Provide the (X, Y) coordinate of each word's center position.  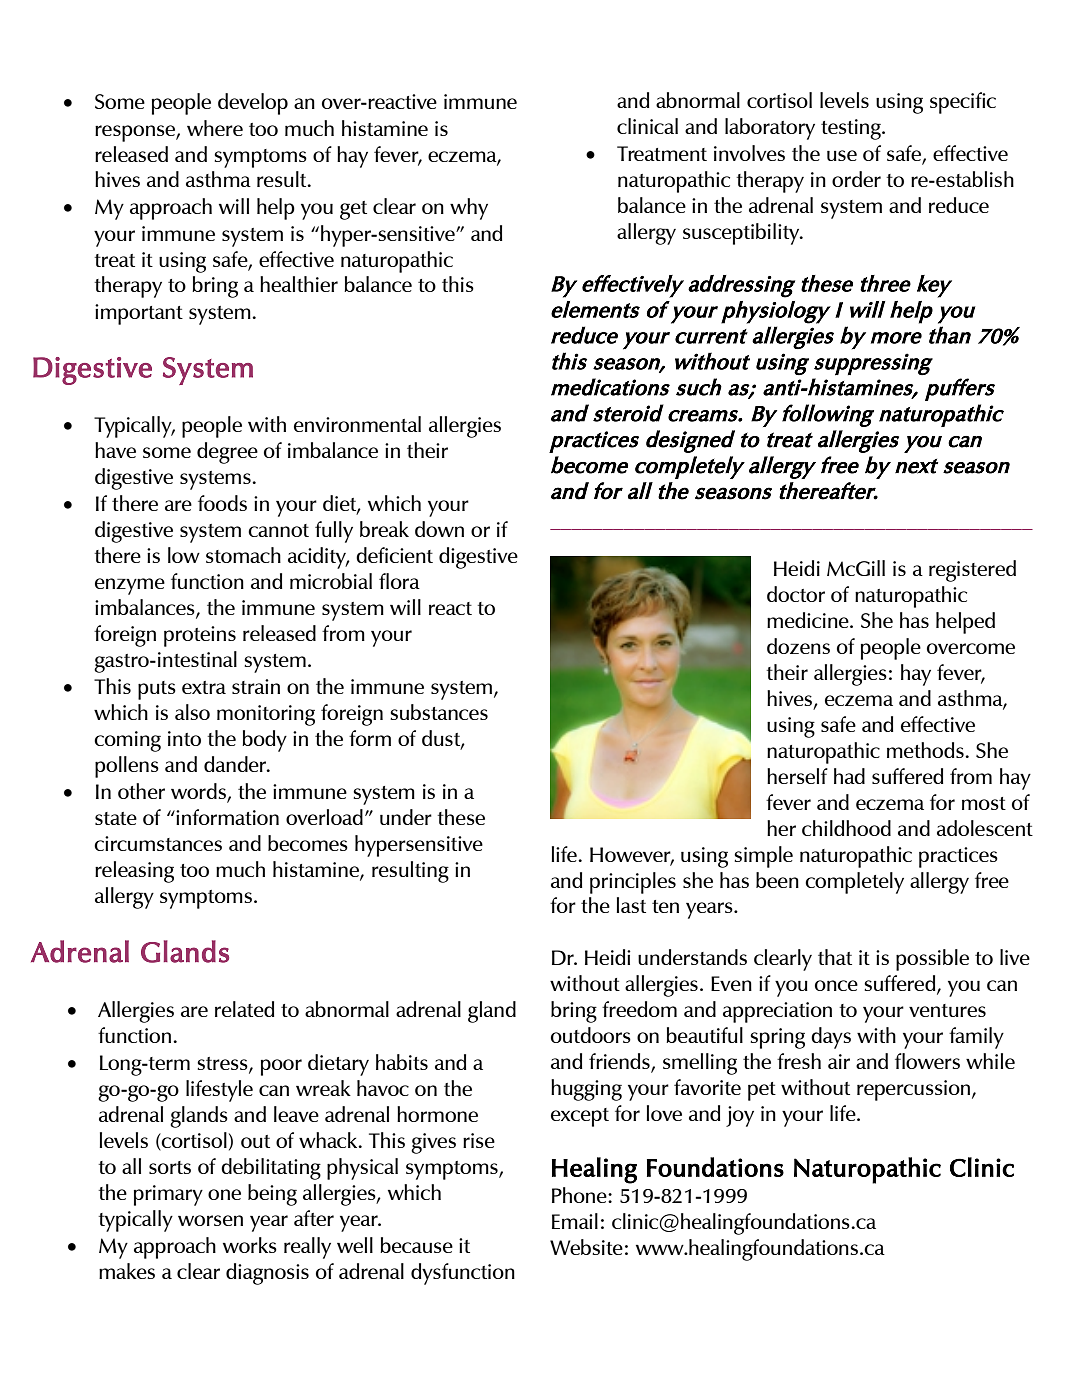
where (215, 128)
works (250, 1245)
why (469, 209)
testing (852, 129)
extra (204, 687)
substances (439, 712)
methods (926, 750)
